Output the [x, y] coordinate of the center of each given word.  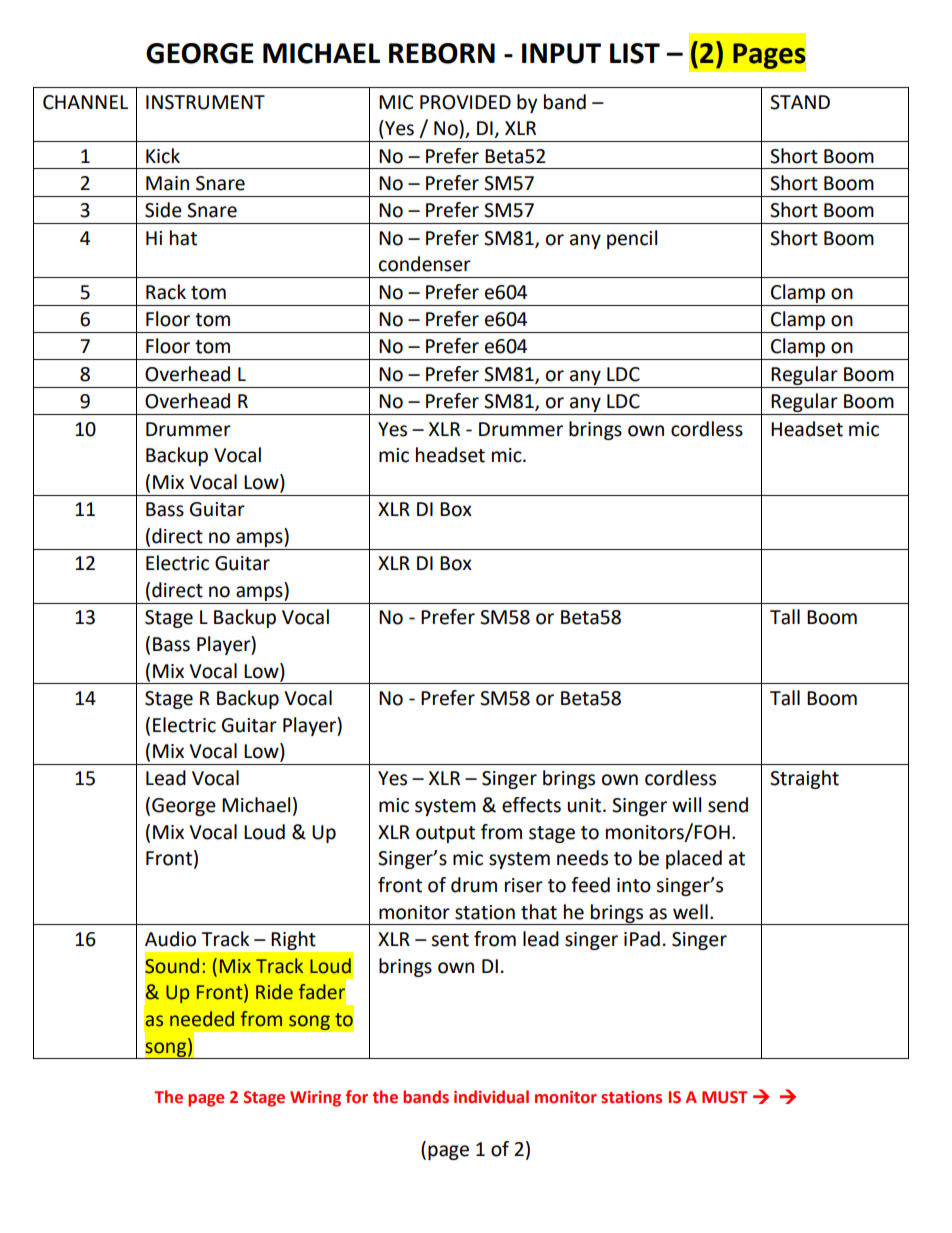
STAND [800, 102]
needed [202, 1019]
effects [531, 805]
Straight [804, 779]
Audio [170, 939]
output [445, 834]
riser [524, 885]
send [728, 805]
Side [163, 210]
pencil [632, 239]
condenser [425, 264]
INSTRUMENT [205, 102]
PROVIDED [465, 102]
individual [491, 1097]
